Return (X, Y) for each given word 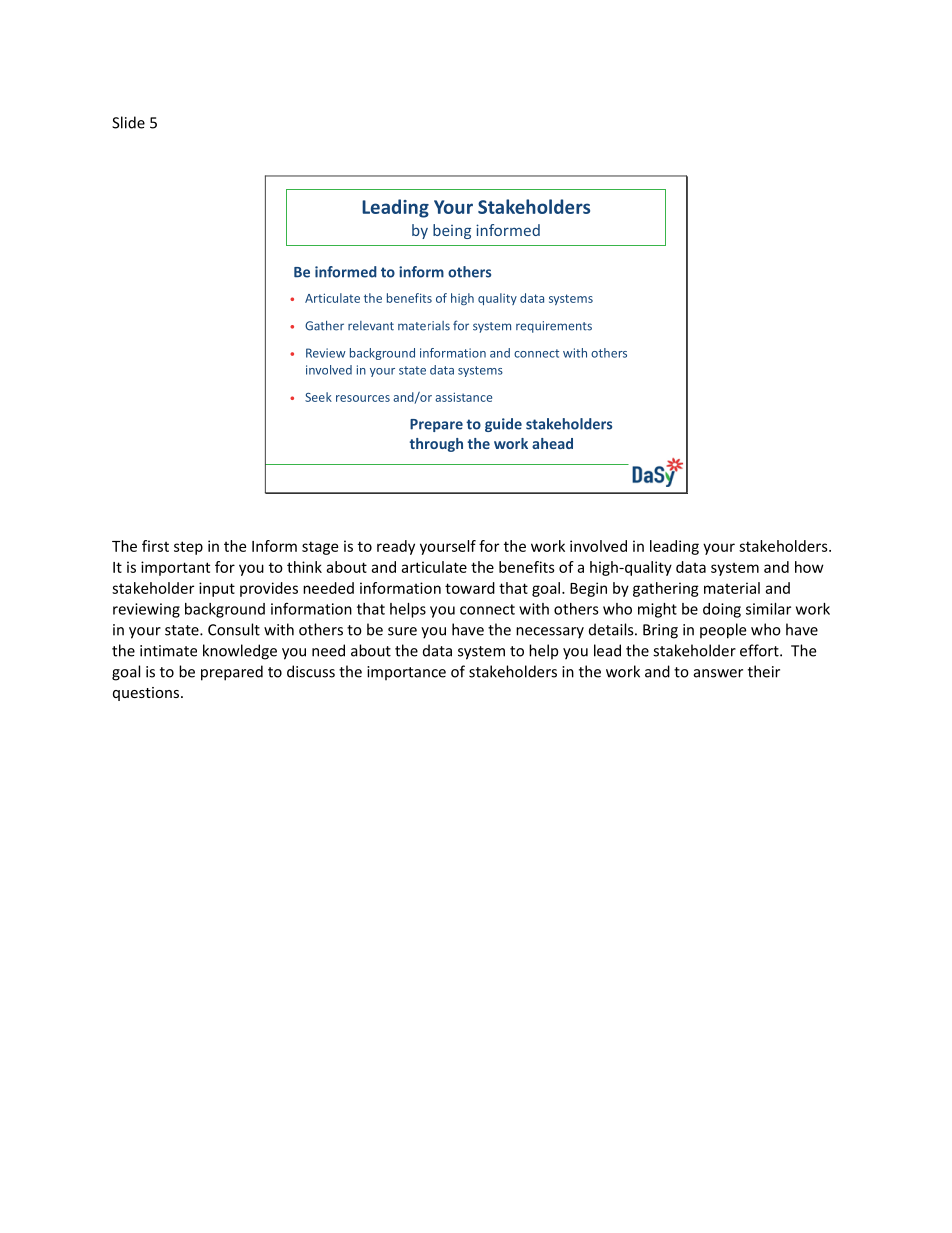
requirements (554, 327)
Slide (128, 122)
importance (406, 673)
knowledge (240, 652)
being (452, 231)
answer (718, 673)
